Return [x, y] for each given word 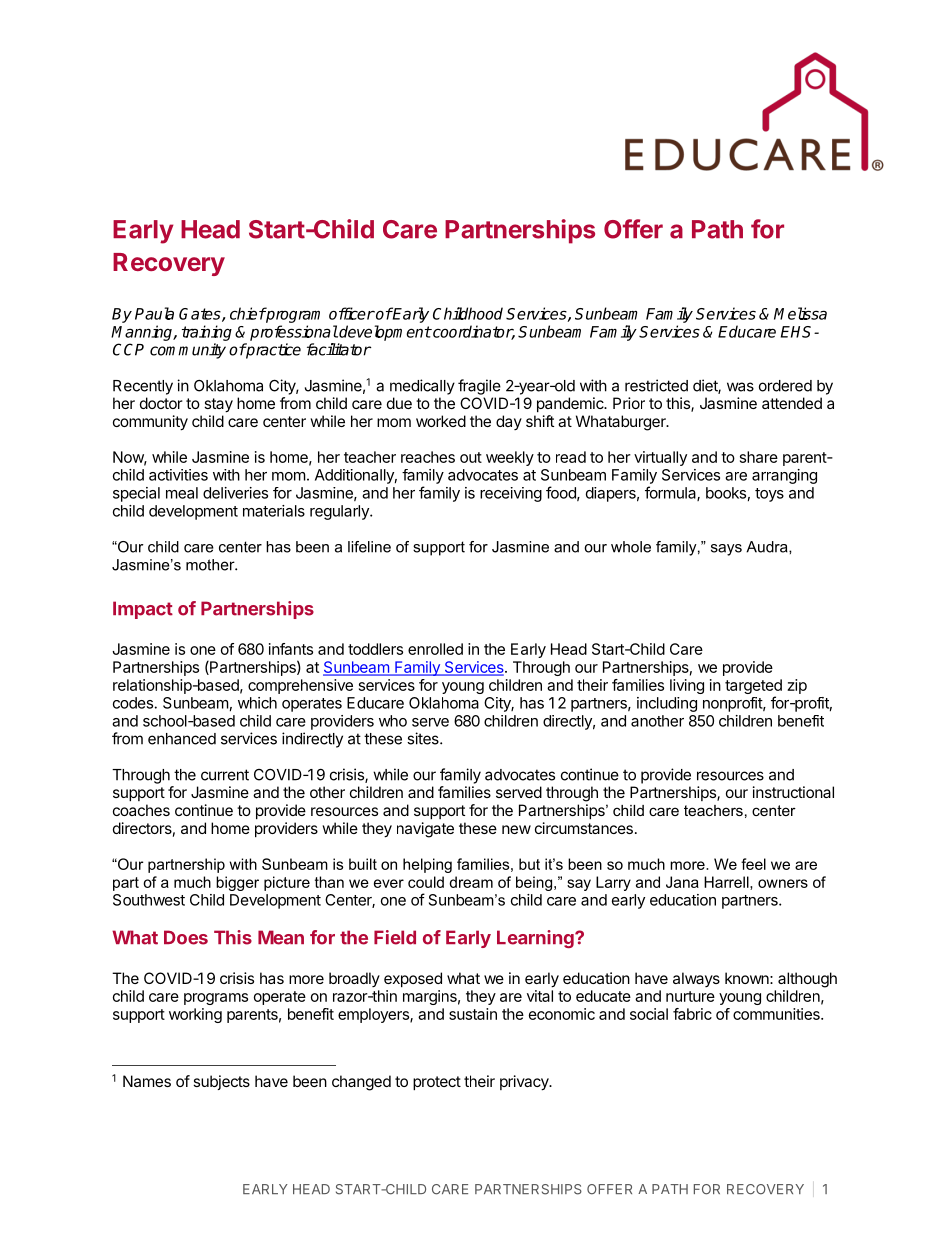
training [207, 333]
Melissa [800, 313]
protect [437, 1083]
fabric [692, 1014]
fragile [479, 387]
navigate [425, 830]
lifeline [369, 547]
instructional [793, 792]
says [726, 550]
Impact [143, 610]
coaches [141, 810]
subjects [221, 1082]
